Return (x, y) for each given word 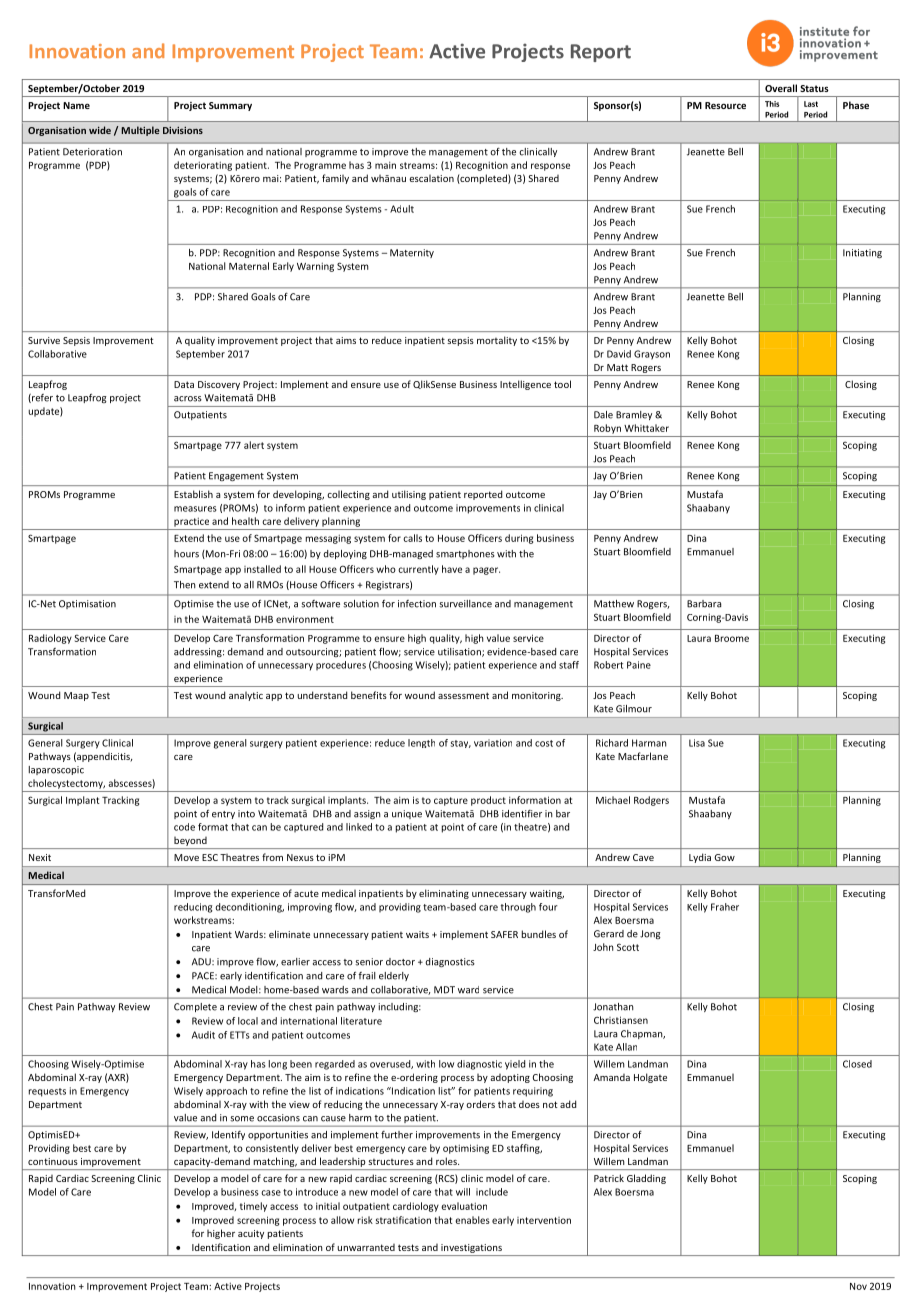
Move (186, 857)
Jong (650, 934)
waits (417, 934)
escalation (431, 178)
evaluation (464, 1206)
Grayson (652, 355)
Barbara (704, 604)
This (772, 104)
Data (184, 384)
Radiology (50, 639)
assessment (463, 695)
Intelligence (525, 385)
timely (253, 1207)
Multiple (140, 131)
